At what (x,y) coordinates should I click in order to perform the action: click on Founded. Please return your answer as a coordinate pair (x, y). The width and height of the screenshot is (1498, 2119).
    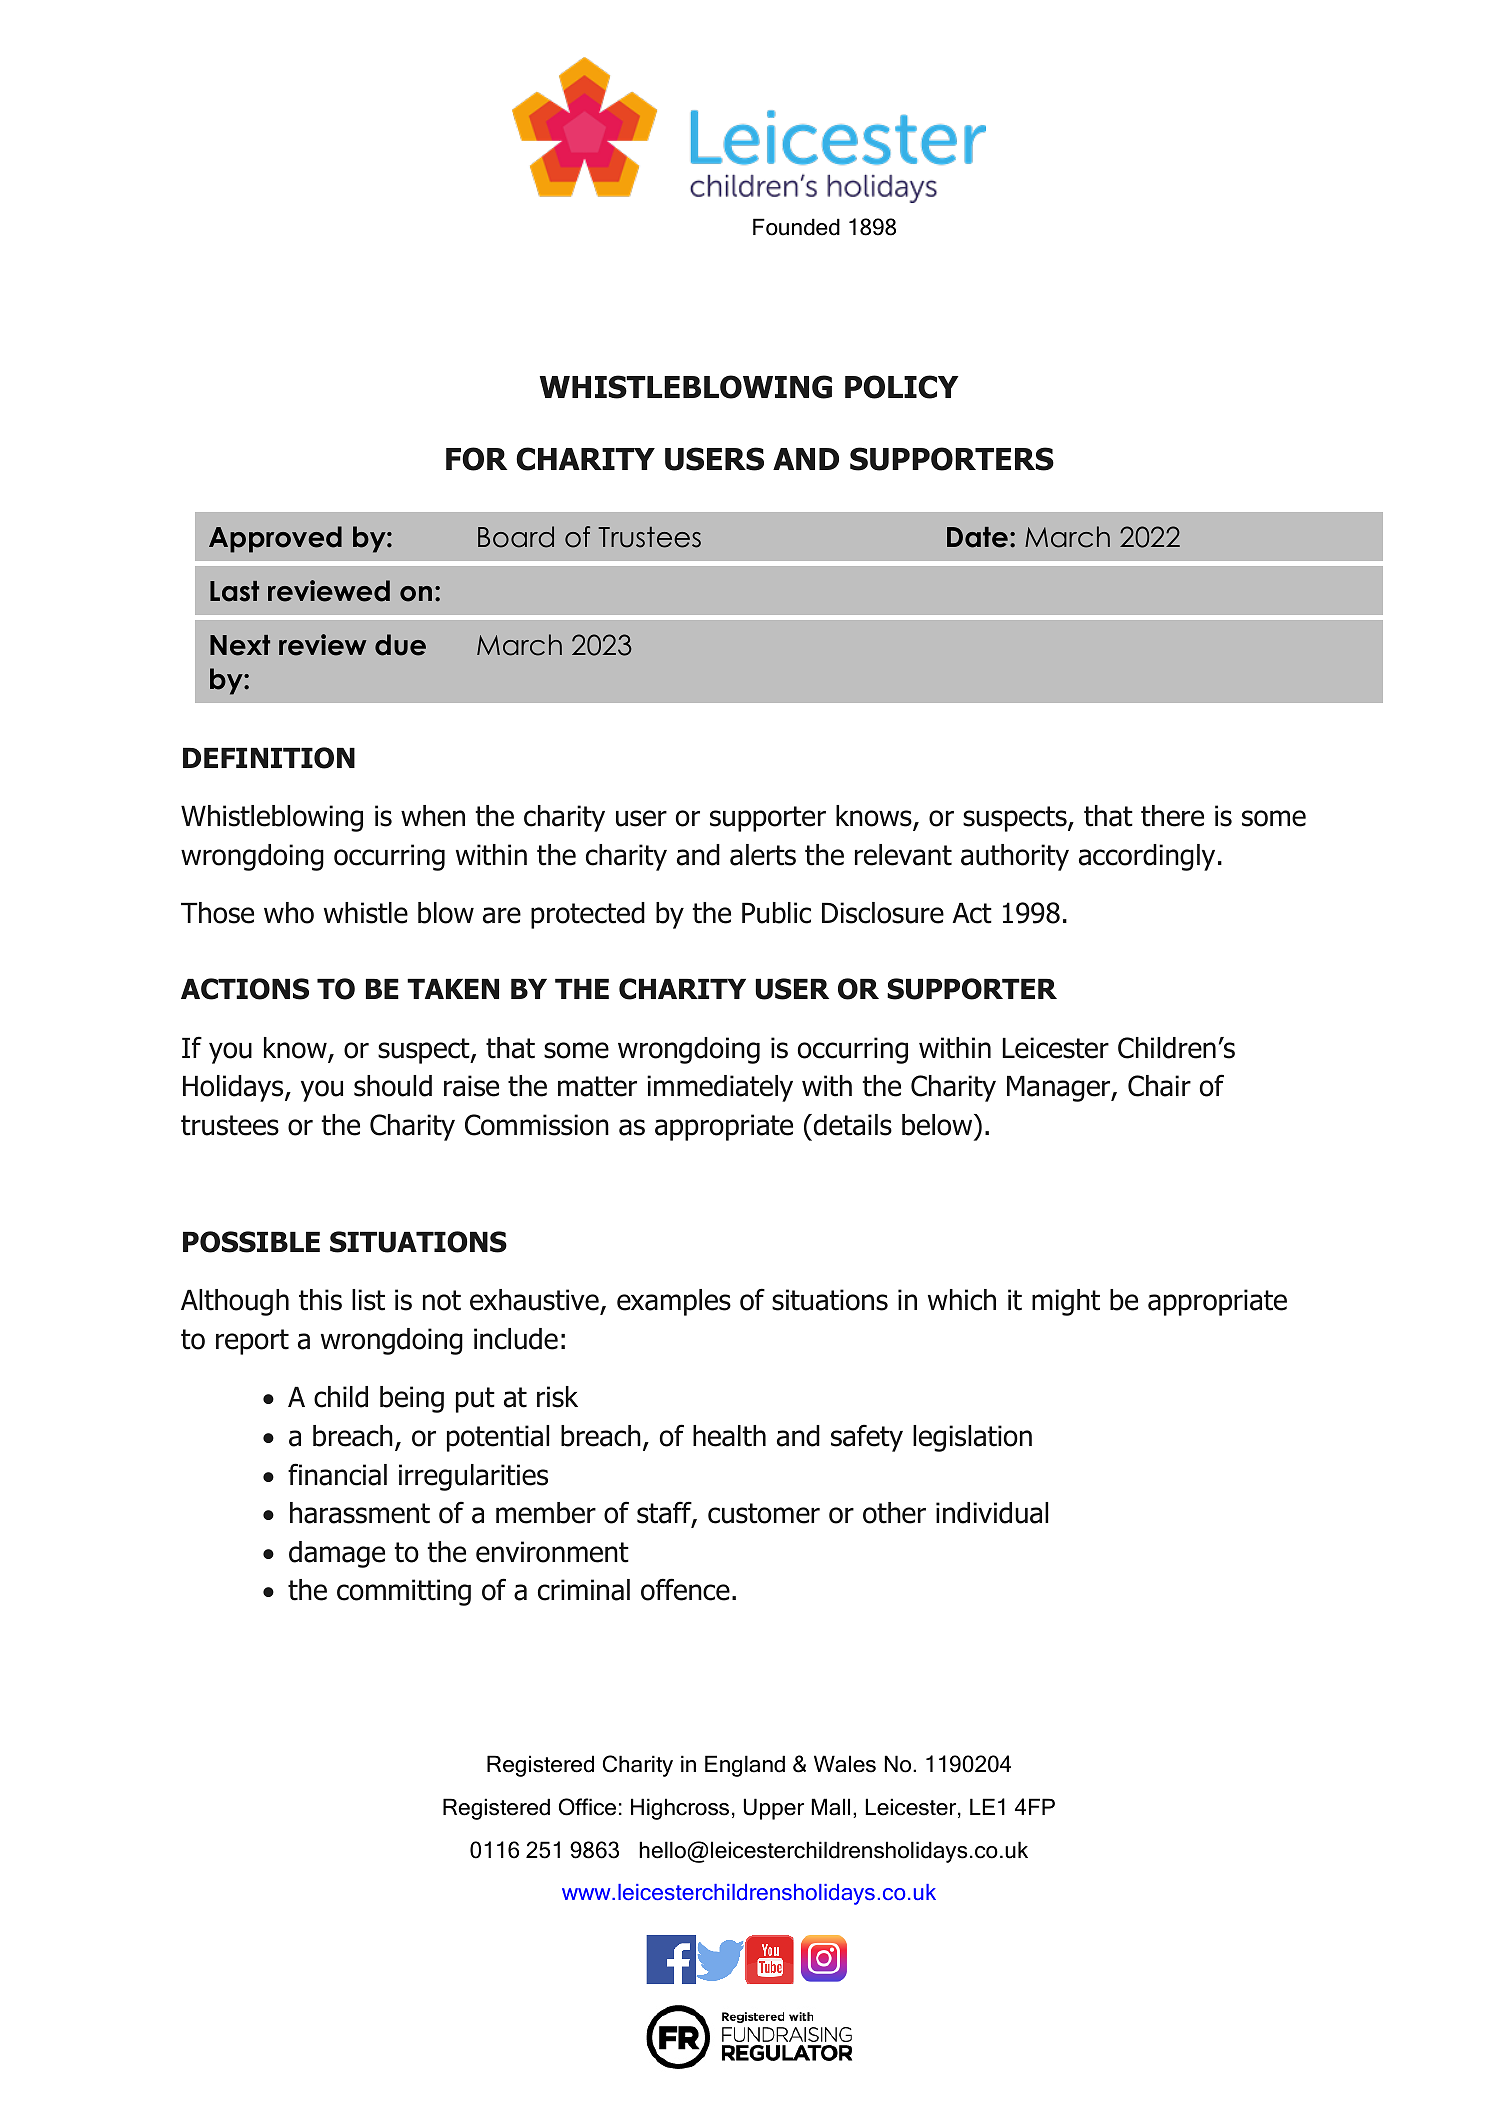
    Looking at the image, I should click on (796, 227).
